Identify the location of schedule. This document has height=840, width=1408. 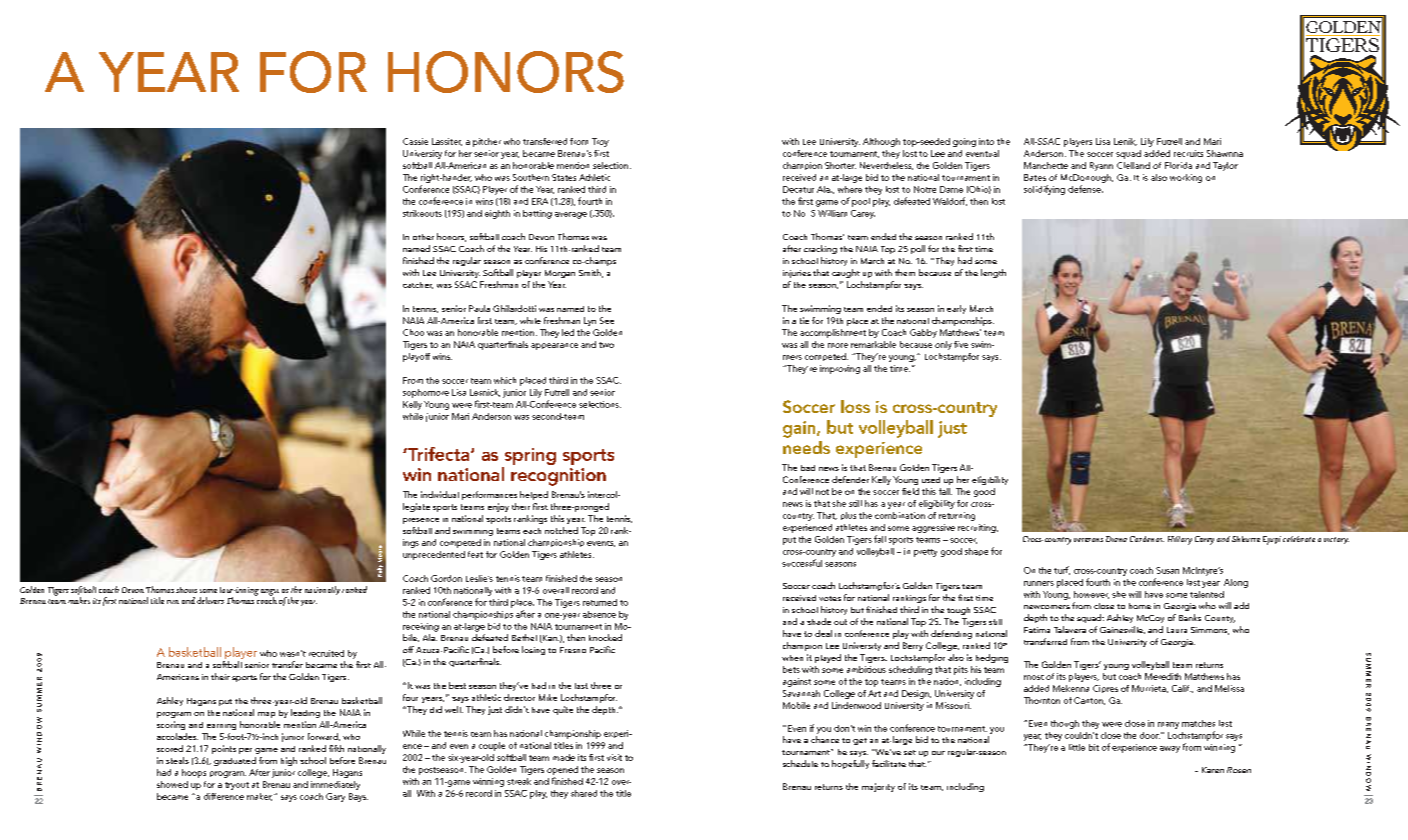
(800, 763).
